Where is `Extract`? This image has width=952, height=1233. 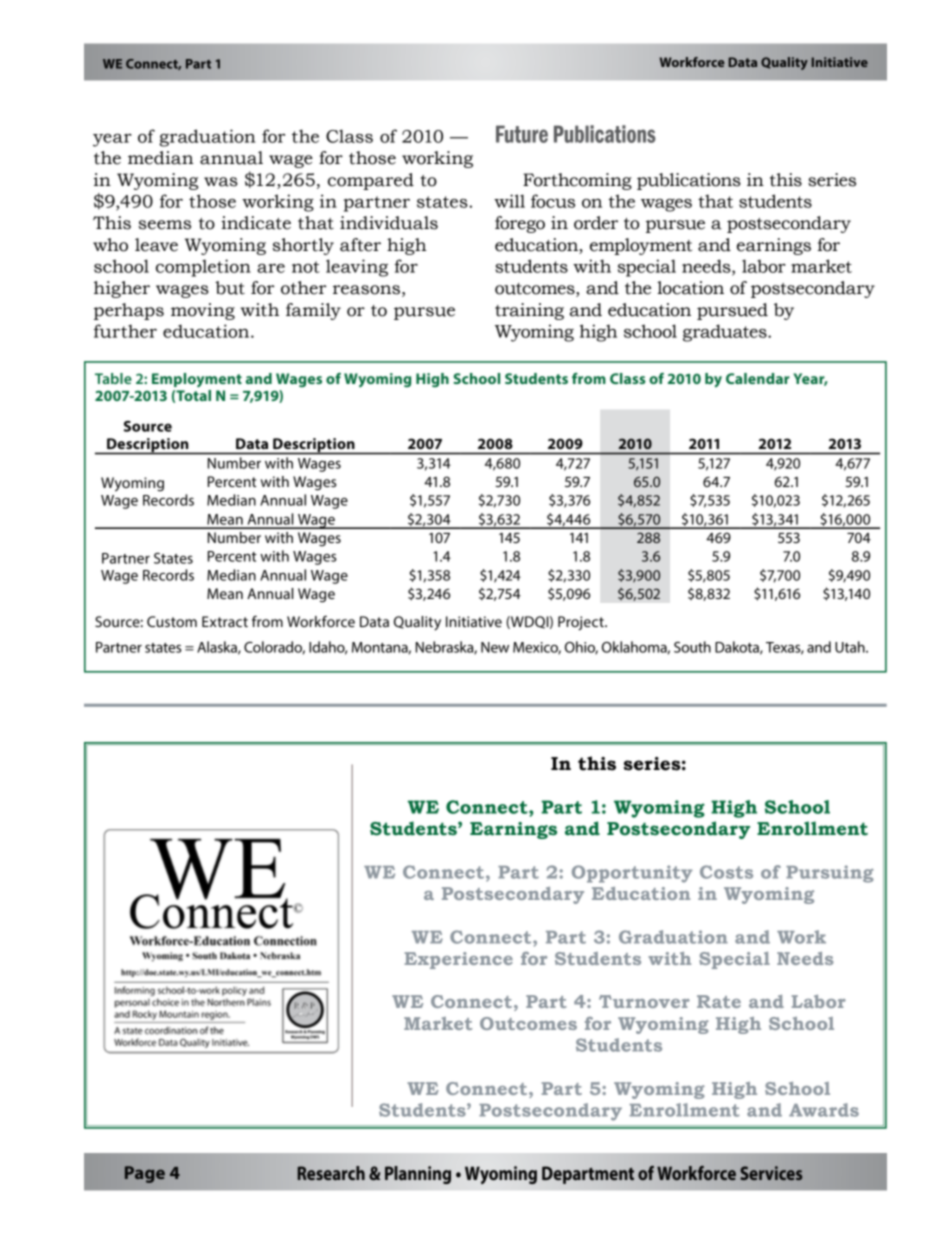 Extract is located at coordinates (225, 621).
